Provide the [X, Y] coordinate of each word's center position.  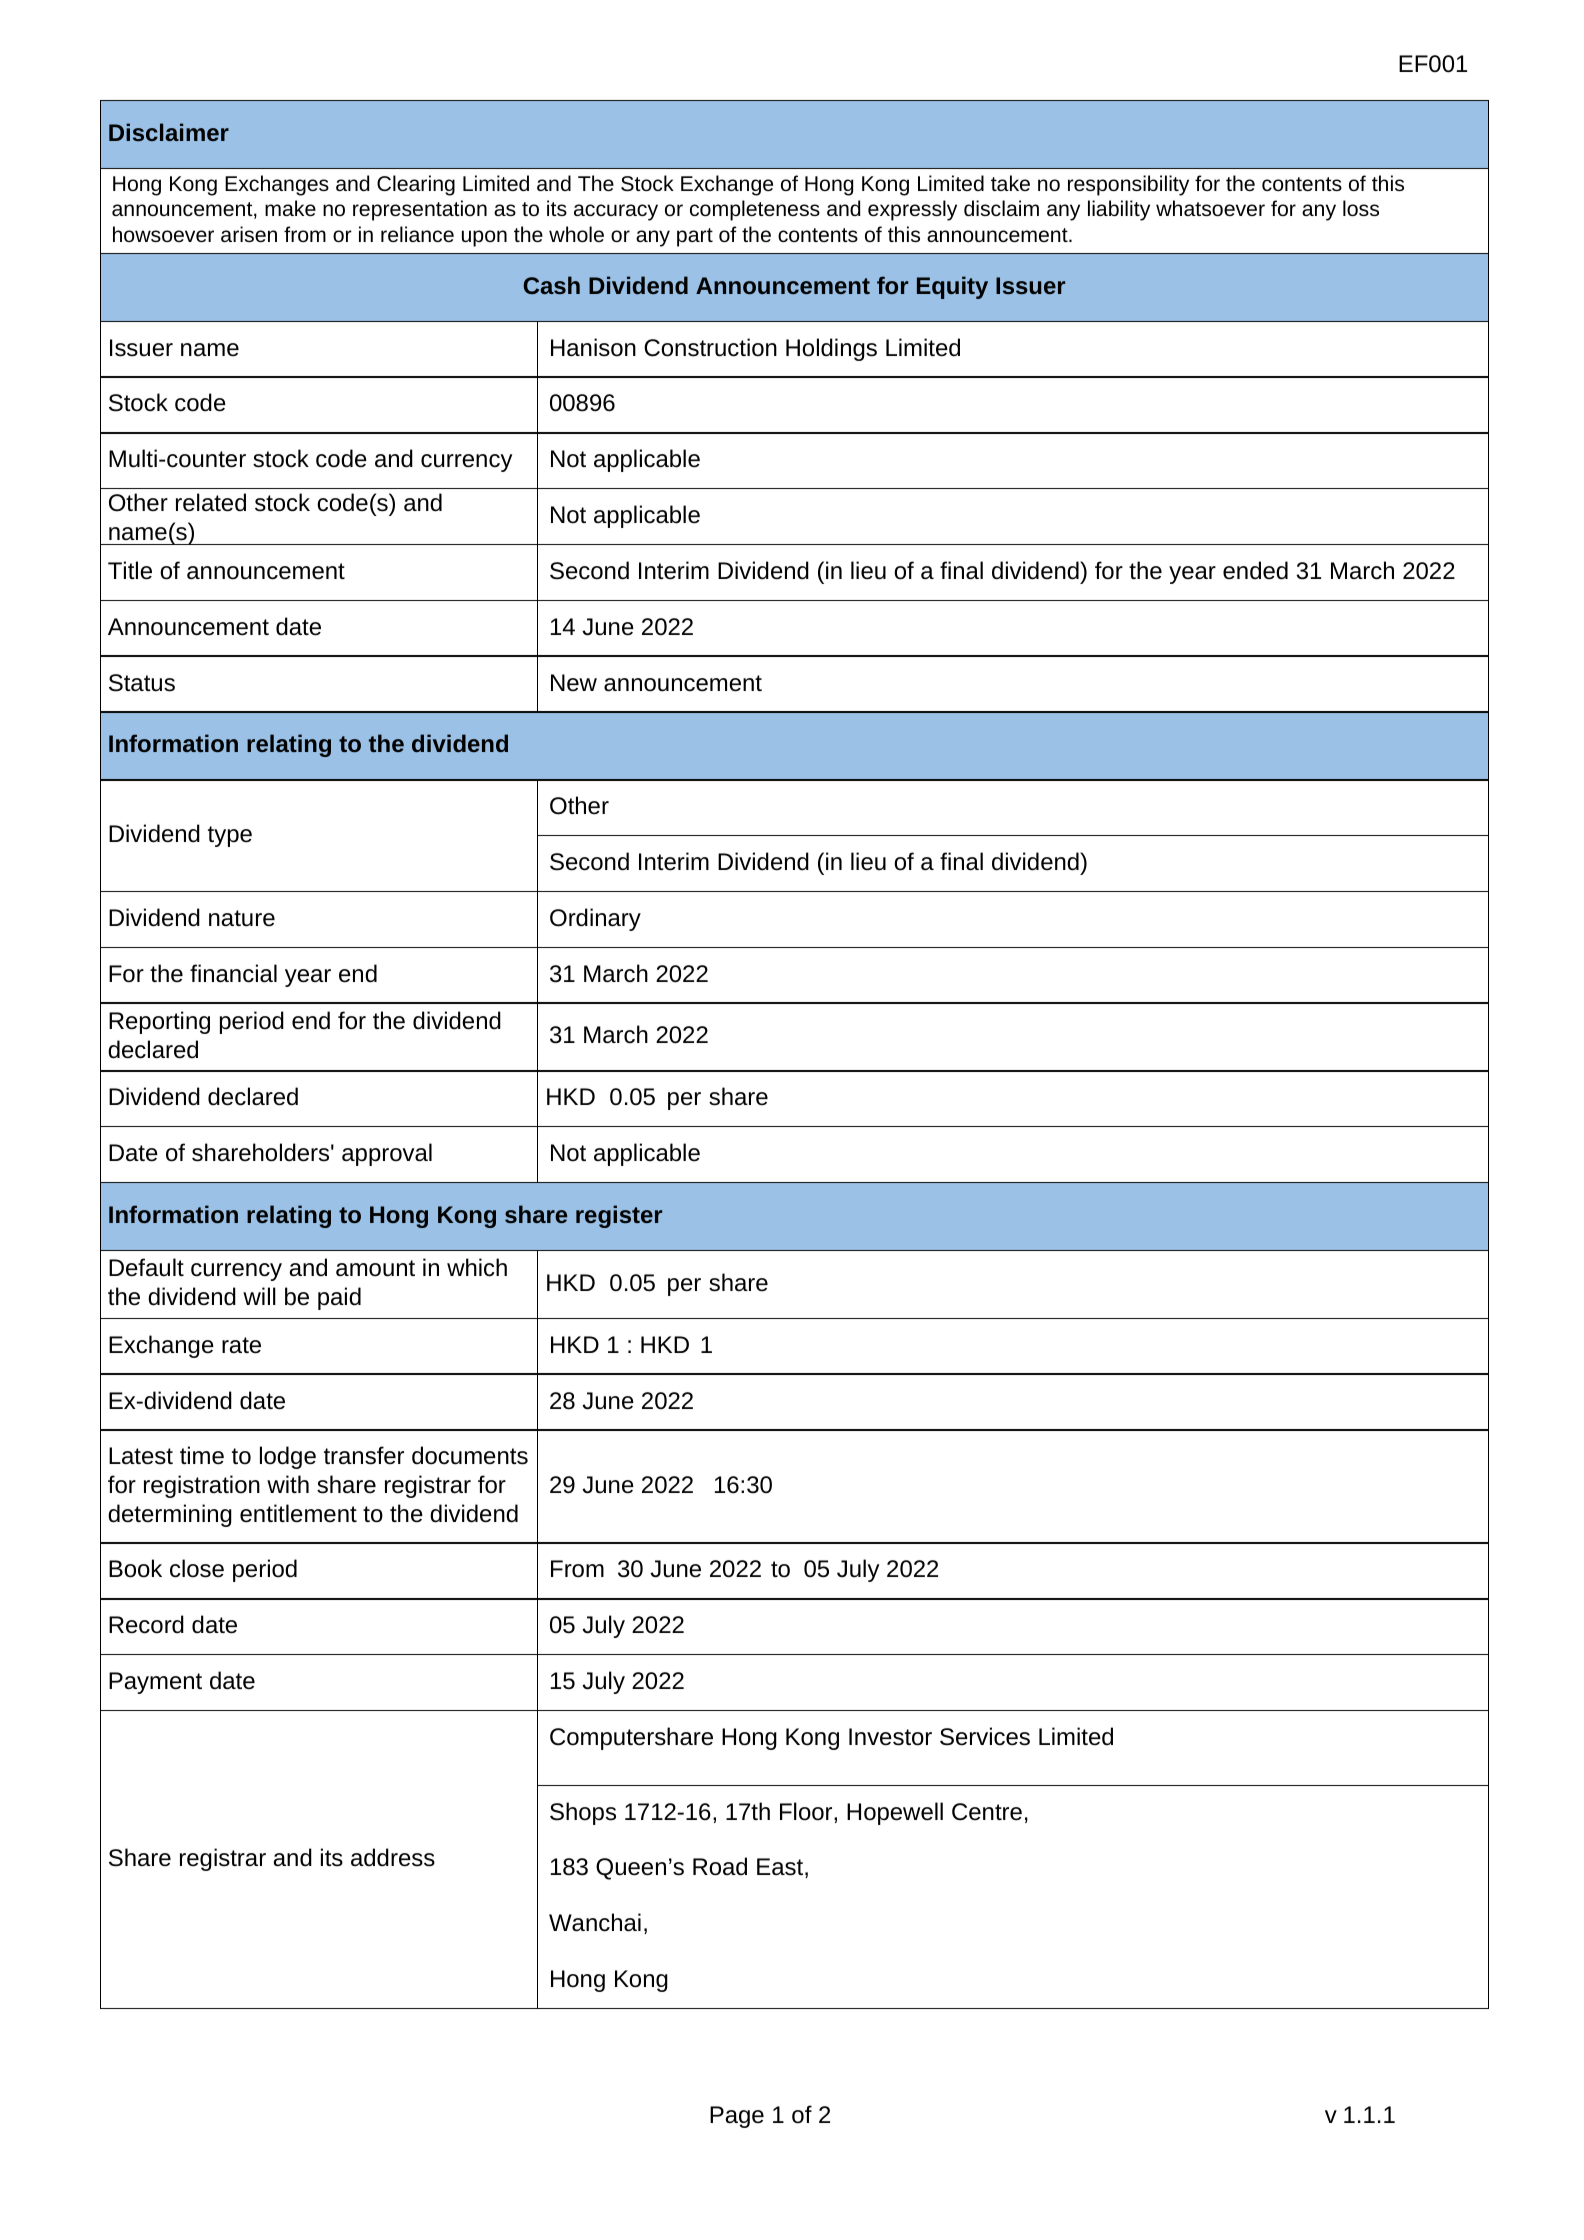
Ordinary [595, 919]
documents [470, 1455]
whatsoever [1210, 208]
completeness [755, 210]
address [393, 1857]
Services [985, 1736]
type [230, 836]
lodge [288, 1457]
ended [1255, 570]
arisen [249, 234]
